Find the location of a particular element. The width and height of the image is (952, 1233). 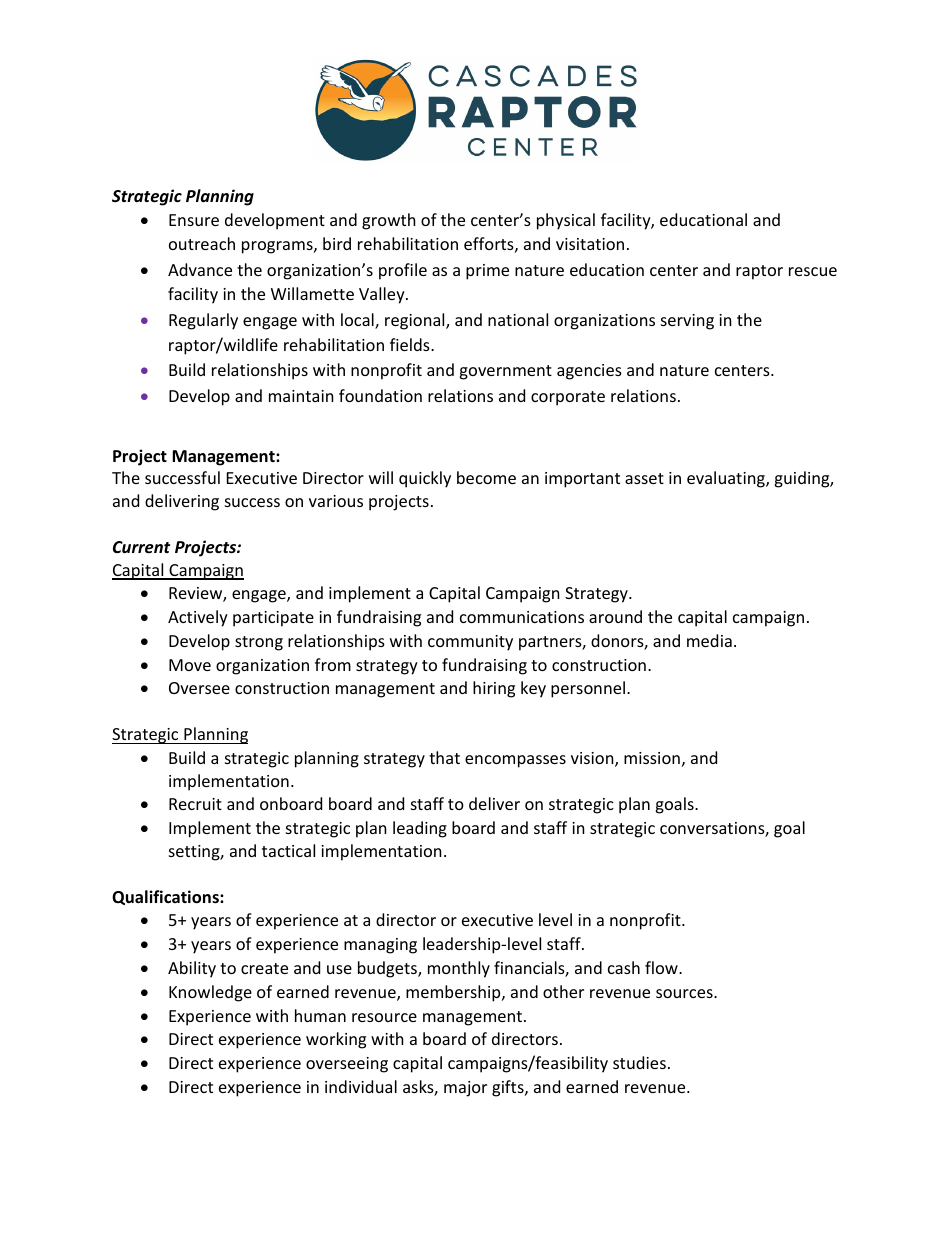

outreach is located at coordinates (202, 243).
